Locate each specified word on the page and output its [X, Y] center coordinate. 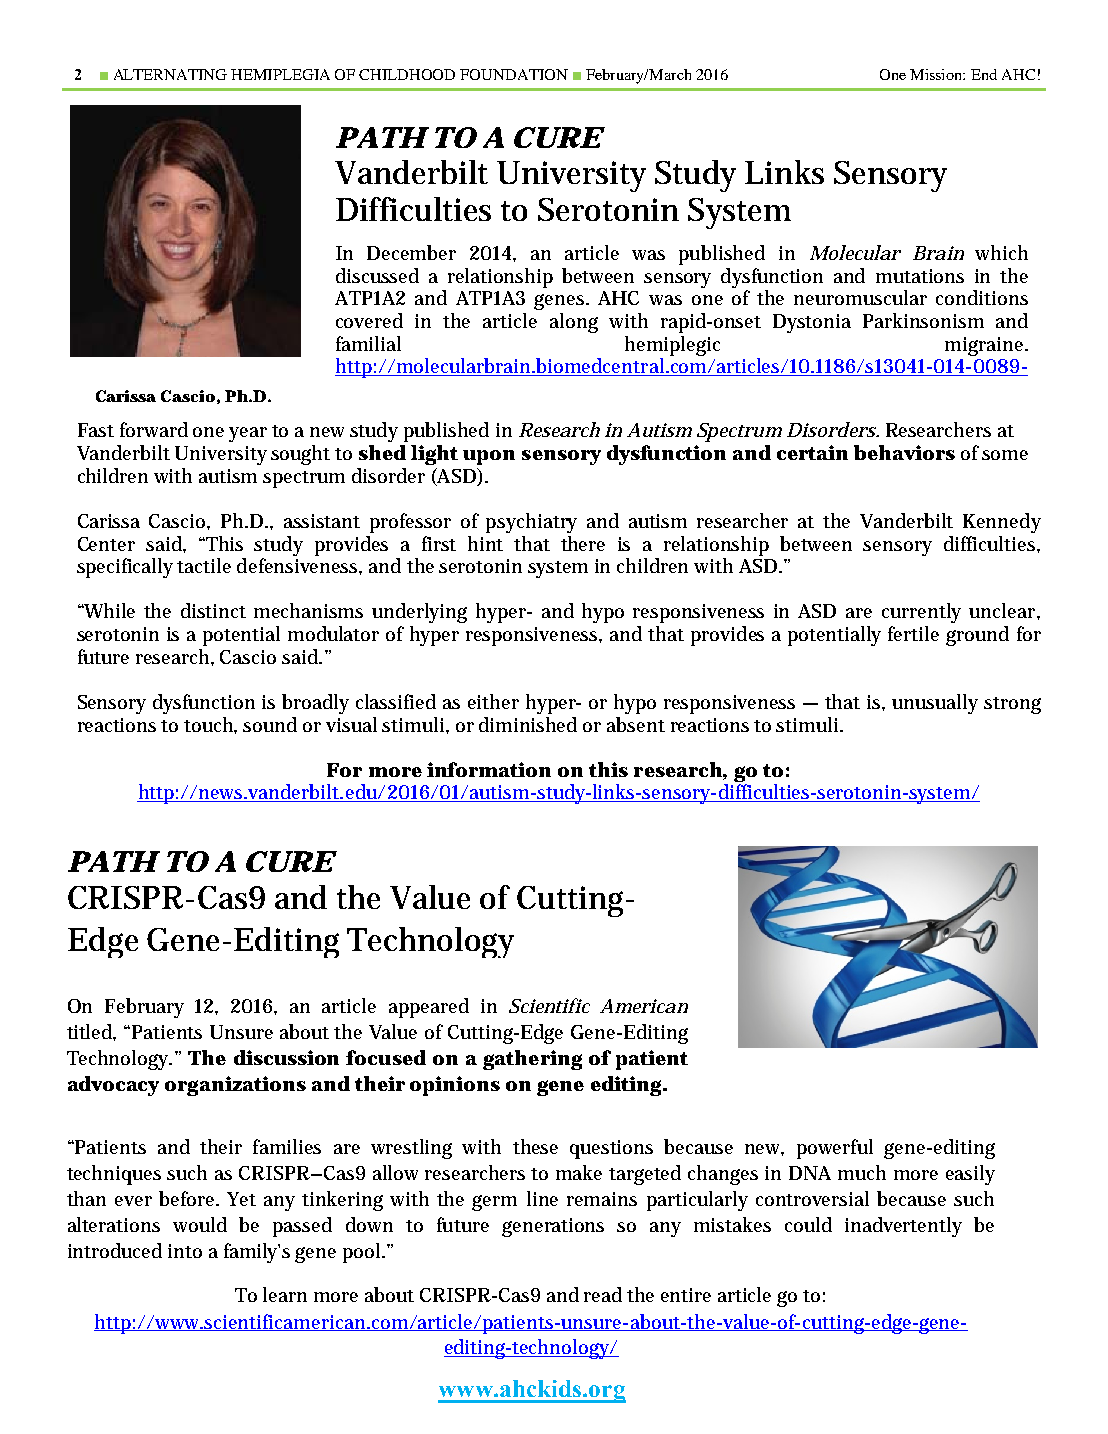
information [489, 769]
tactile [204, 565]
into [185, 1251]
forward [154, 429]
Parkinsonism [923, 320]
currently [921, 613]
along [574, 323]
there [583, 543]
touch [210, 725]
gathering [532, 1060]
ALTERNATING [170, 74]
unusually [935, 704]
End [984, 74]
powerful [835, 1149]
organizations [235, 1086]
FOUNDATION [514, 74]
